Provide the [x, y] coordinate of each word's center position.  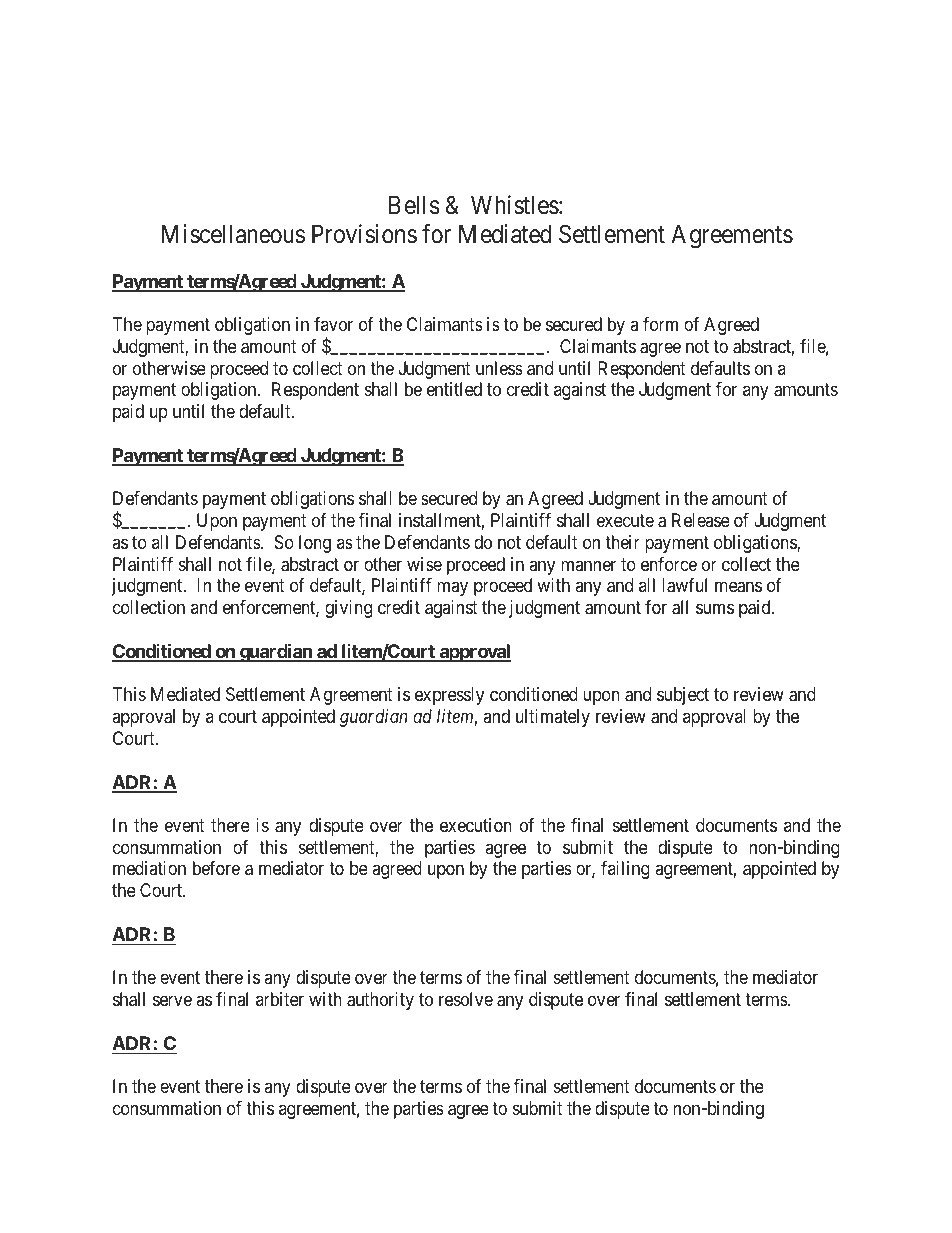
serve [172, 1001]
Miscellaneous [233, 234]
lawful [684, 585]
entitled [454, 389]
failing [625, 870]
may [452, 589]
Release [701, 520]
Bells [414, 205]
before [216, 868]
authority [380, 1001]
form [660, 324]
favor [333, 324]
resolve [466, 999]
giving [348, 609]
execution [476, 825]
